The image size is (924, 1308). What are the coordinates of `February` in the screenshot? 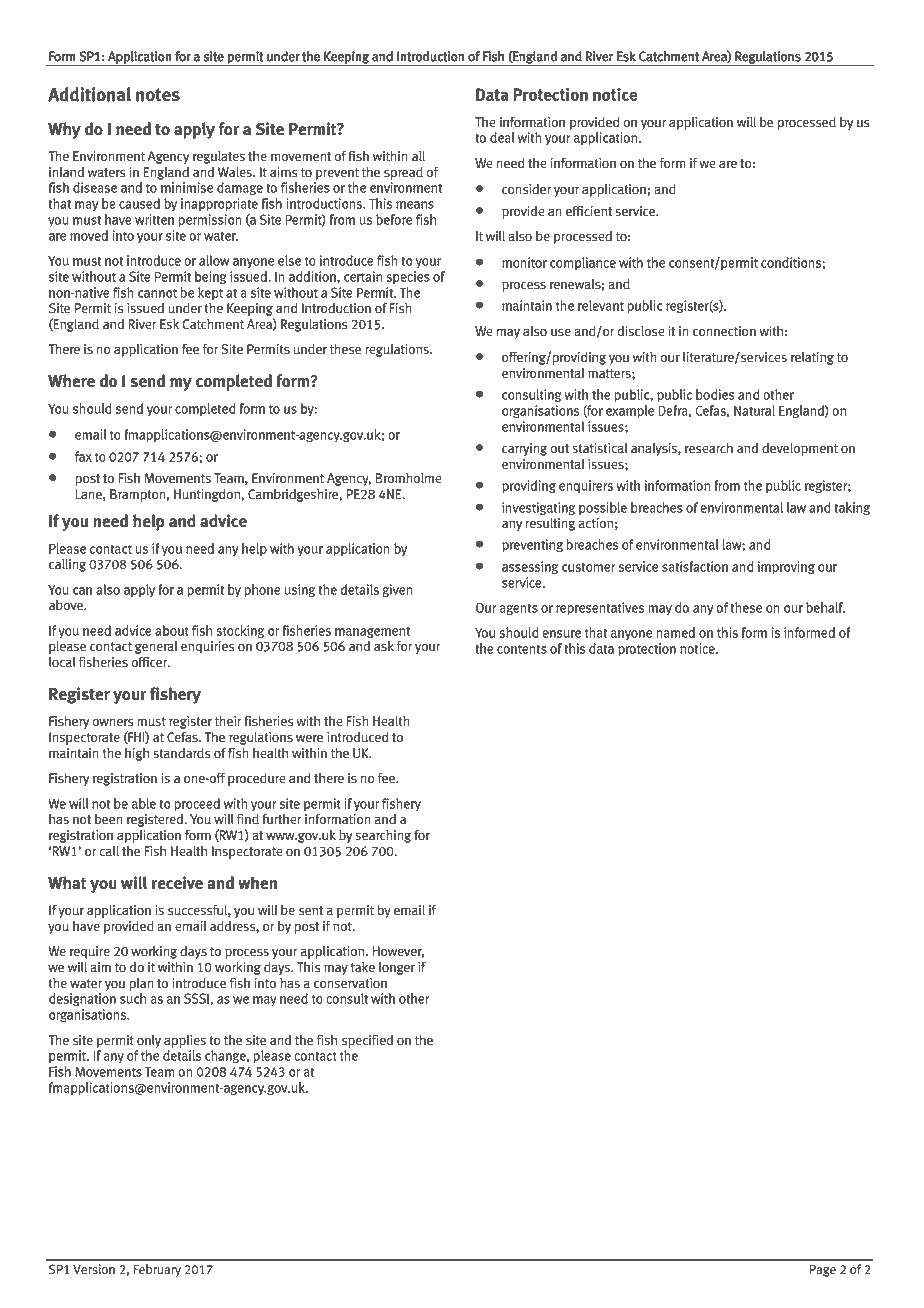 It's located at (157, 1270).
